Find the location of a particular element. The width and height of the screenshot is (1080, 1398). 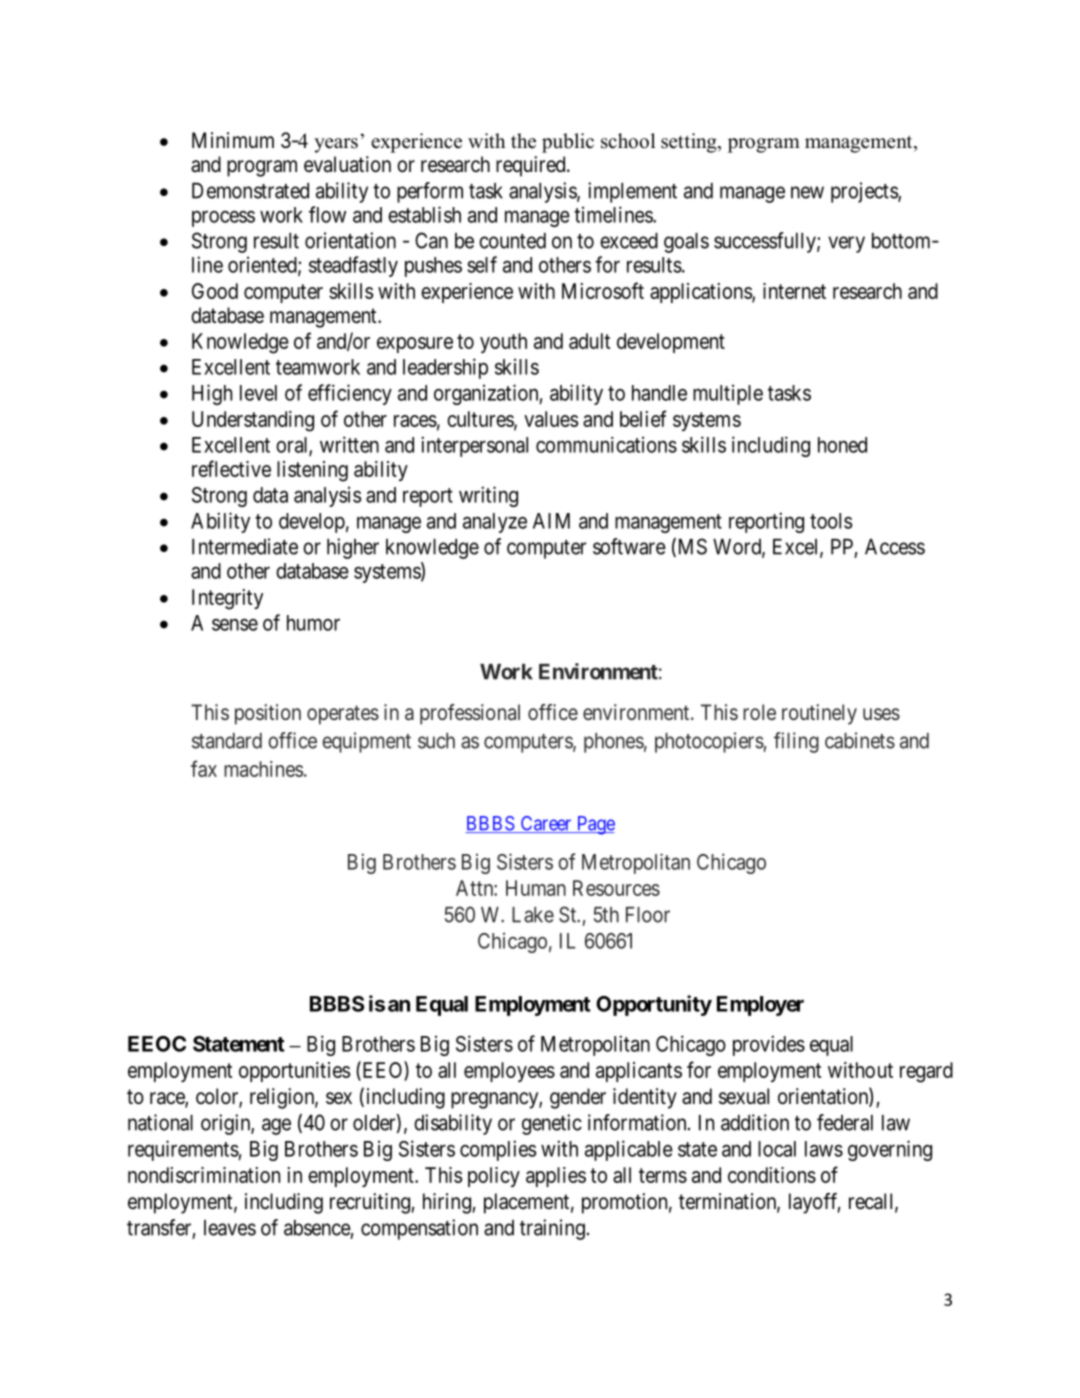

required is located at coordinates (532, 166).
